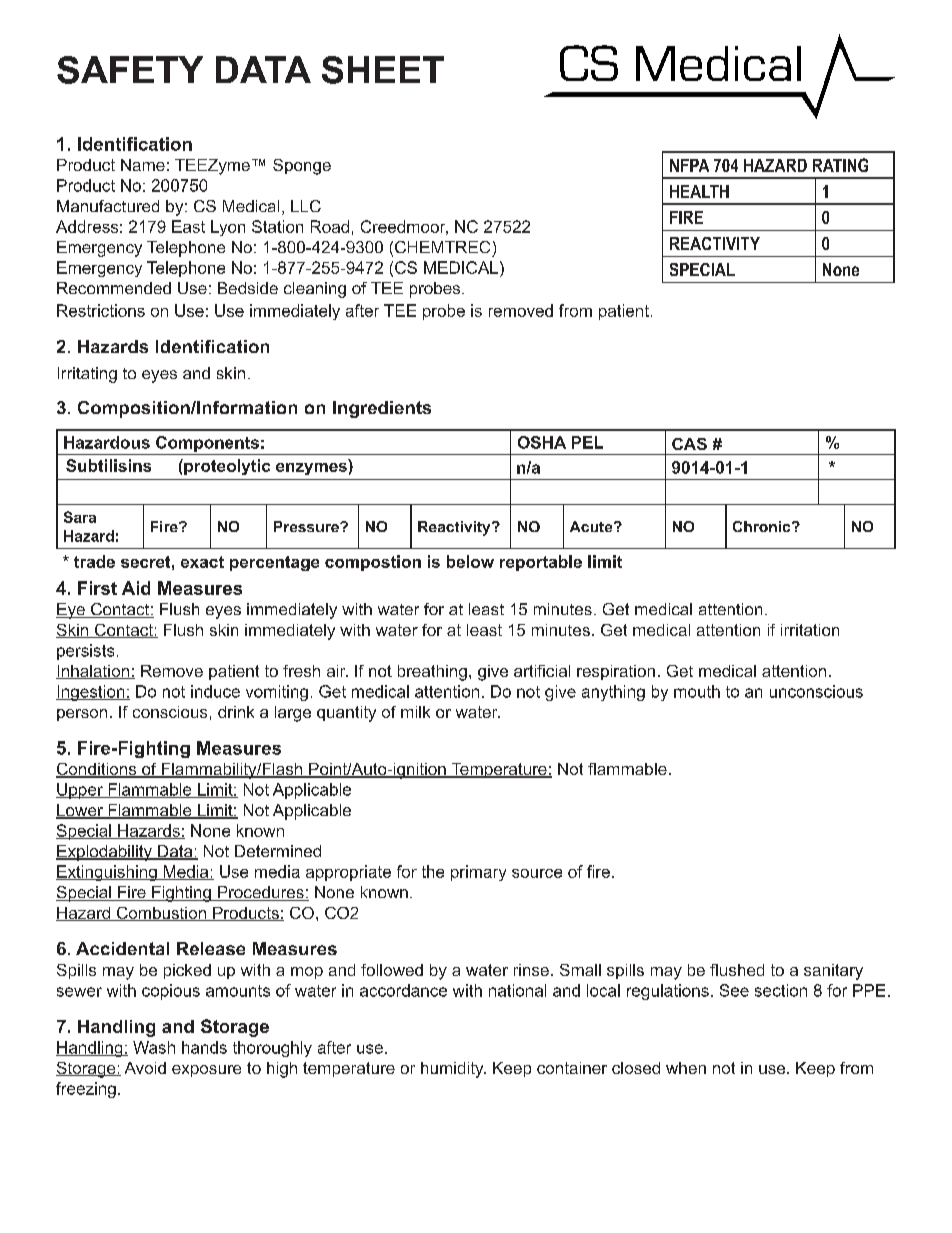 The width and height of the screenshot is (952, 1233). Describe the element at coordinates (689, 165) in the screenshot. I see `NFPA` at that location.
